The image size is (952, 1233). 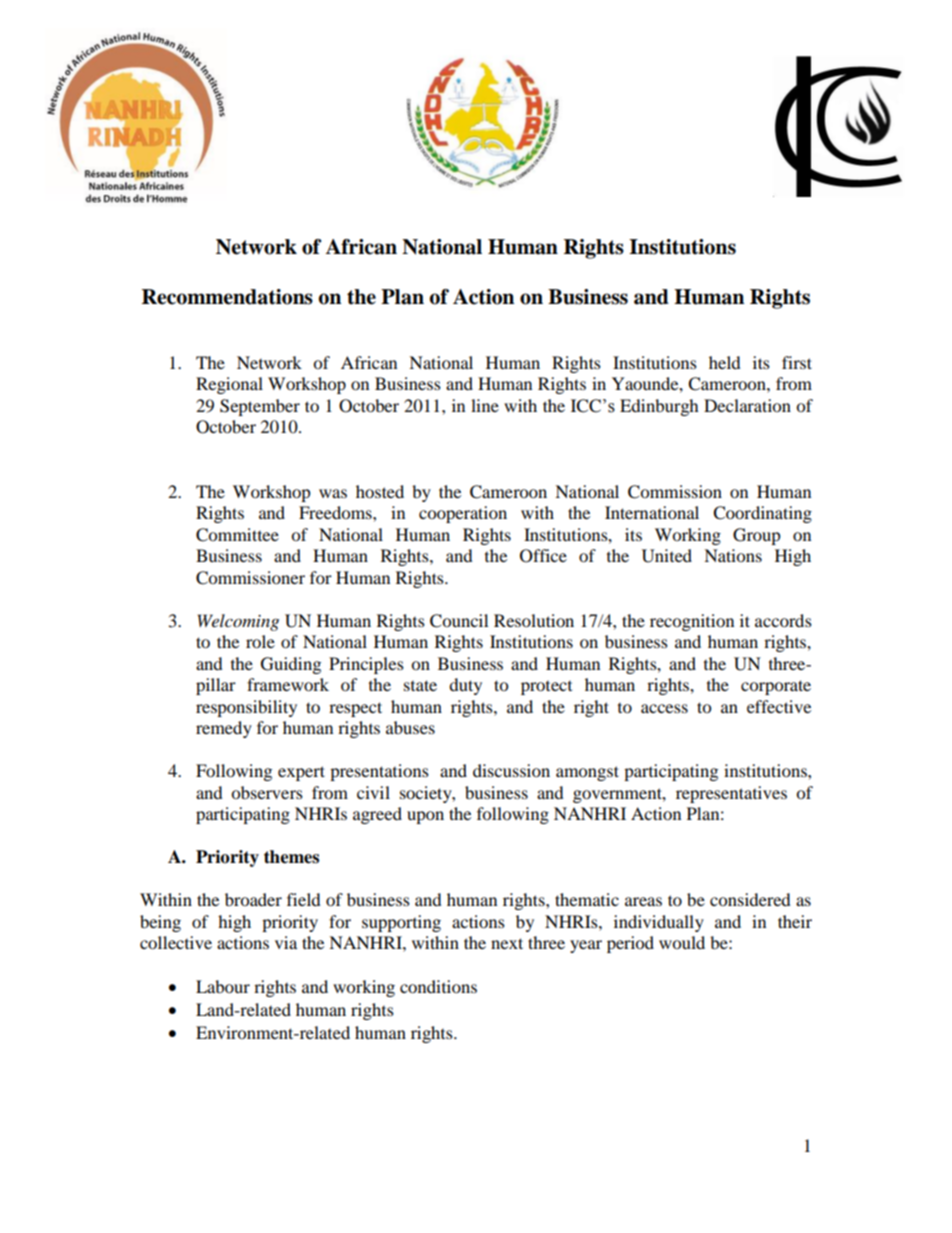 What do you see at coordinates (757, 536) in the screenshot?
I see `Group` at bounding box center [757, 536].
